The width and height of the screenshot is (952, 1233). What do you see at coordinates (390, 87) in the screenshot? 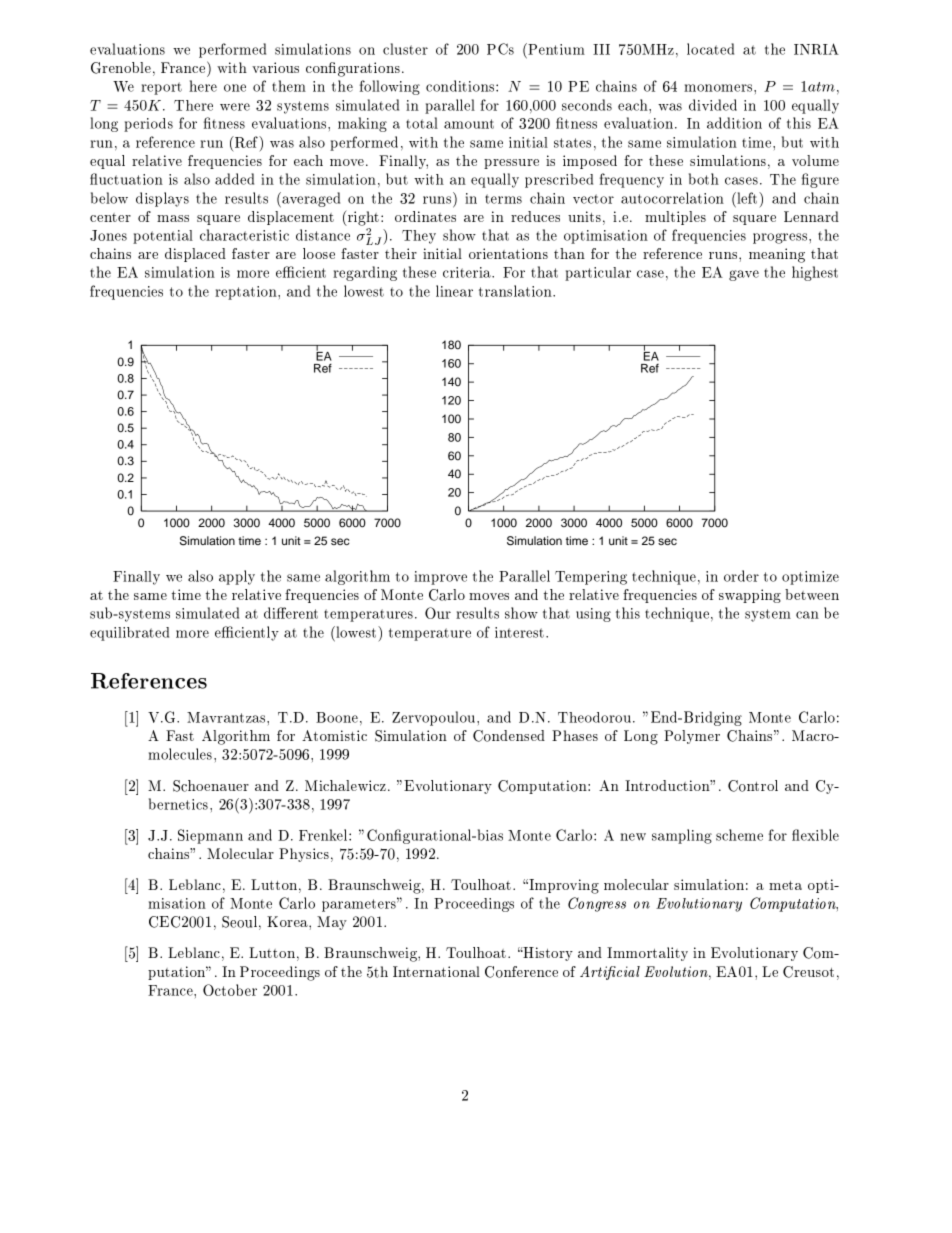
I see `following` at bounding box center [390, 87].
